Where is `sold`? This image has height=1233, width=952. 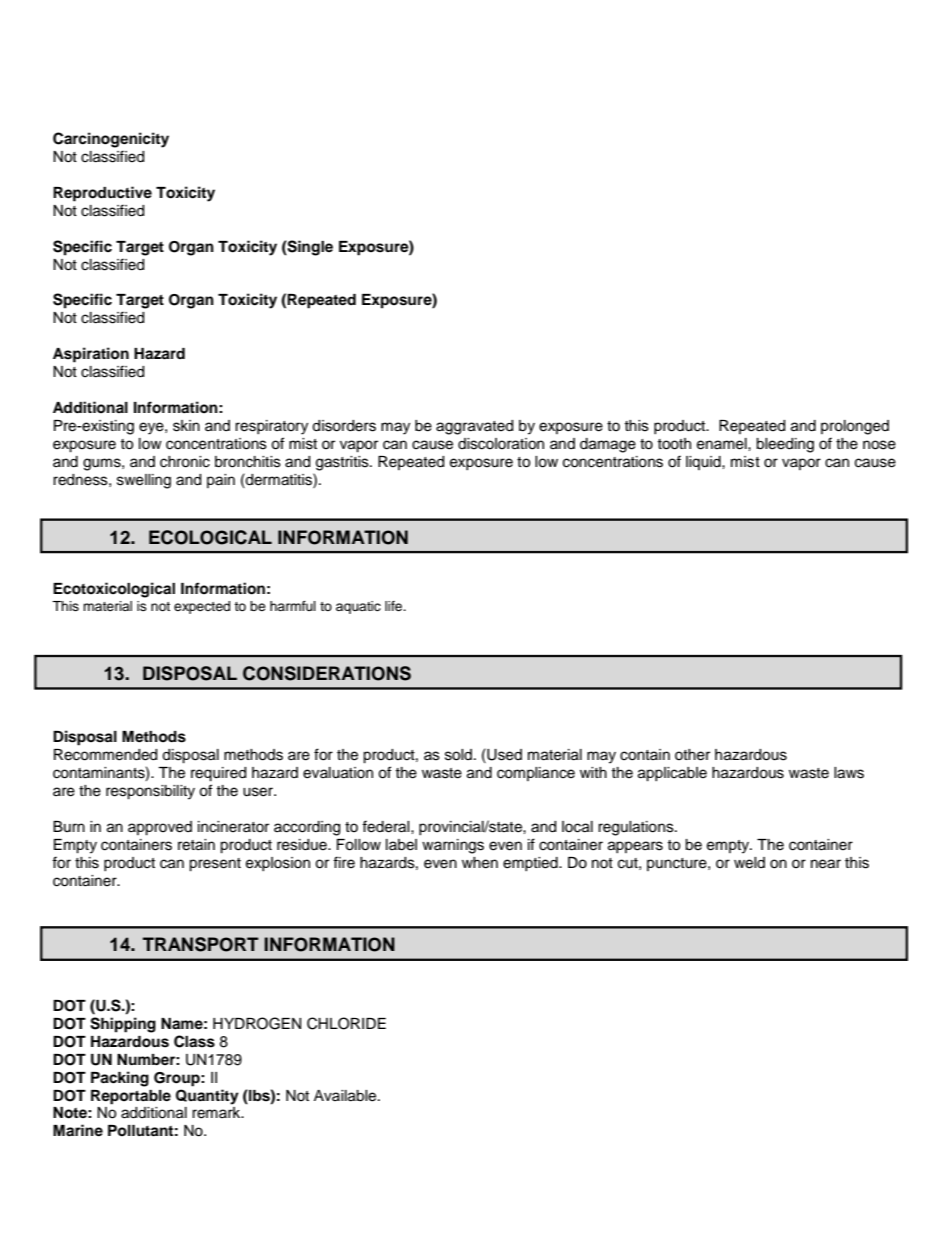 sold is located at coordinates (458, 755).
